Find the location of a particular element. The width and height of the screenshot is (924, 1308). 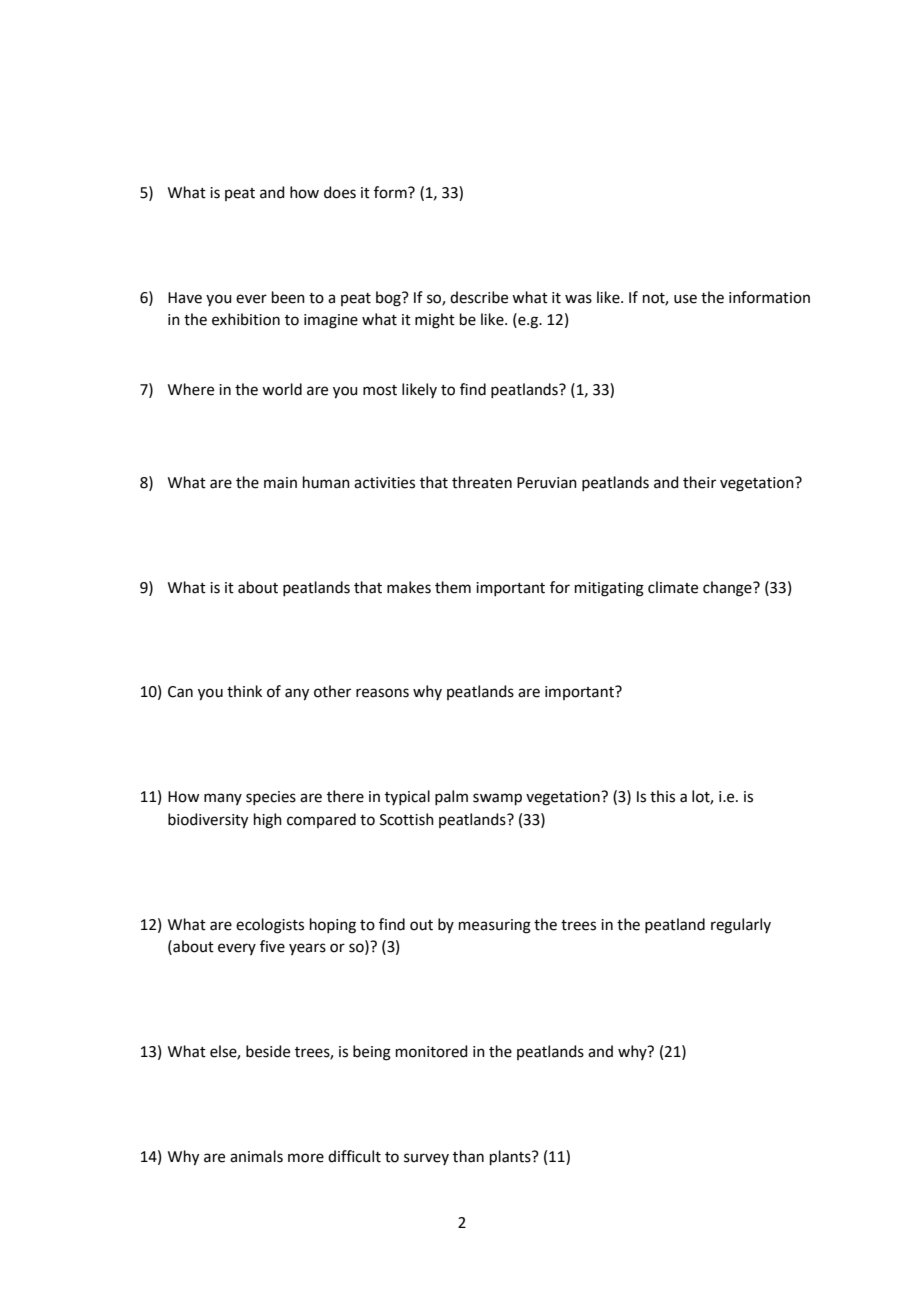

describe is located at coordinates (479, 297).
